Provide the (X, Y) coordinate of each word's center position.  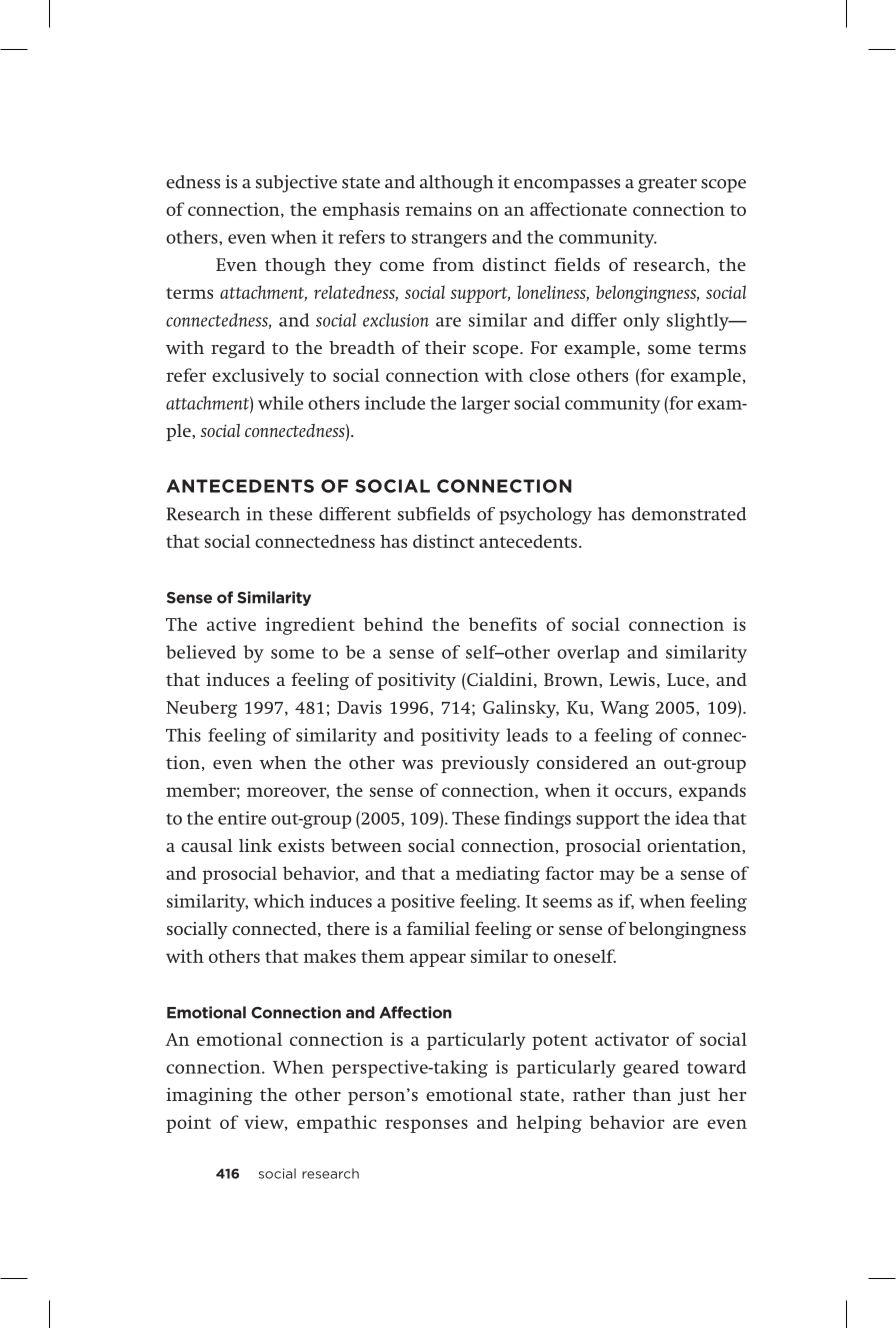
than (652, 1094)
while (280, 403)
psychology (545, 516)
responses (426, 1126)
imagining (209, 1096)
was (417, 764)
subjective (296, 184)
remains (439, 209)
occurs (641, 792)
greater (667, 185)
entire (242, 818)
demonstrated (689, 514)
